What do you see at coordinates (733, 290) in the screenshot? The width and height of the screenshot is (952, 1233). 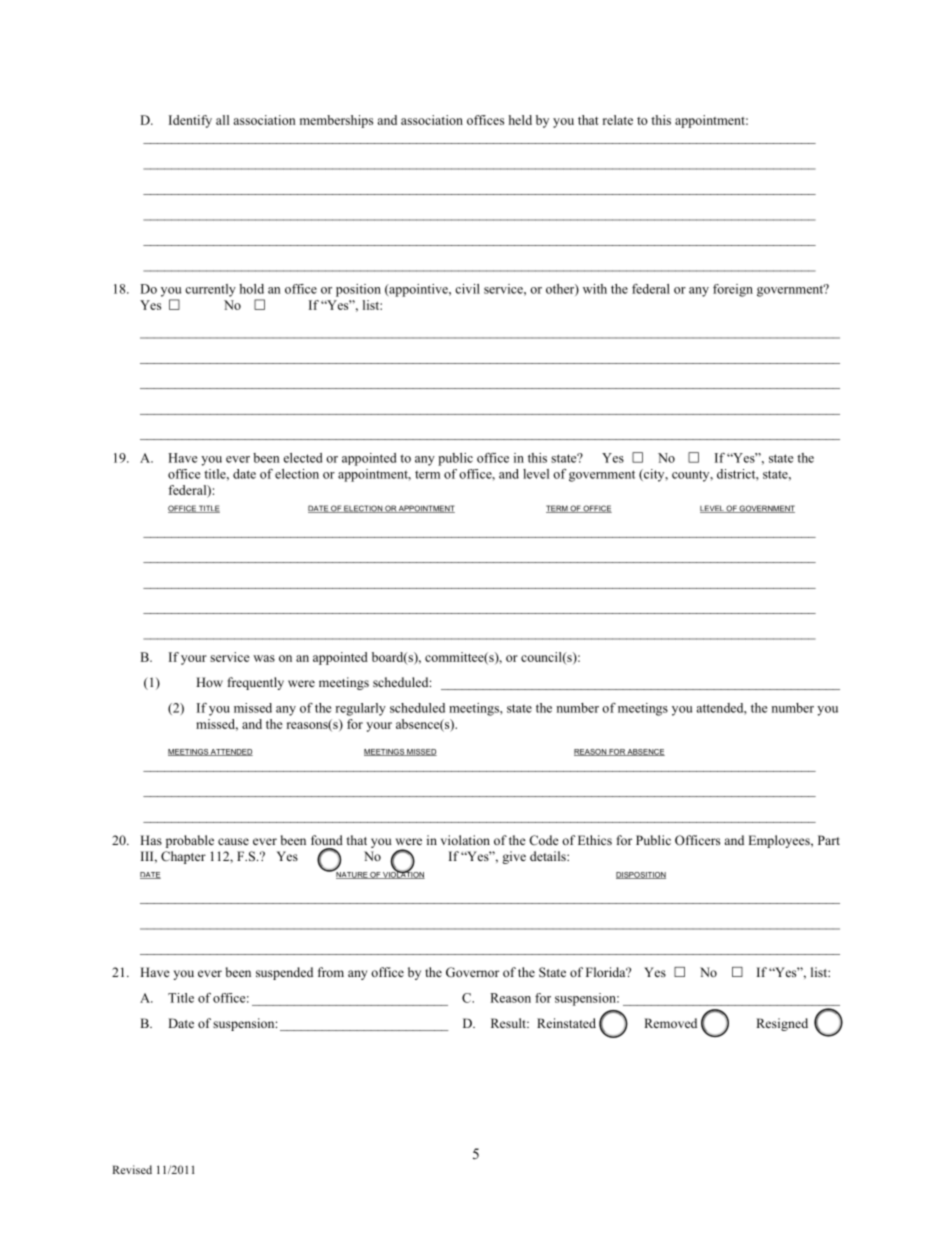 I see `foreign` at bounding box center [733, 290].
